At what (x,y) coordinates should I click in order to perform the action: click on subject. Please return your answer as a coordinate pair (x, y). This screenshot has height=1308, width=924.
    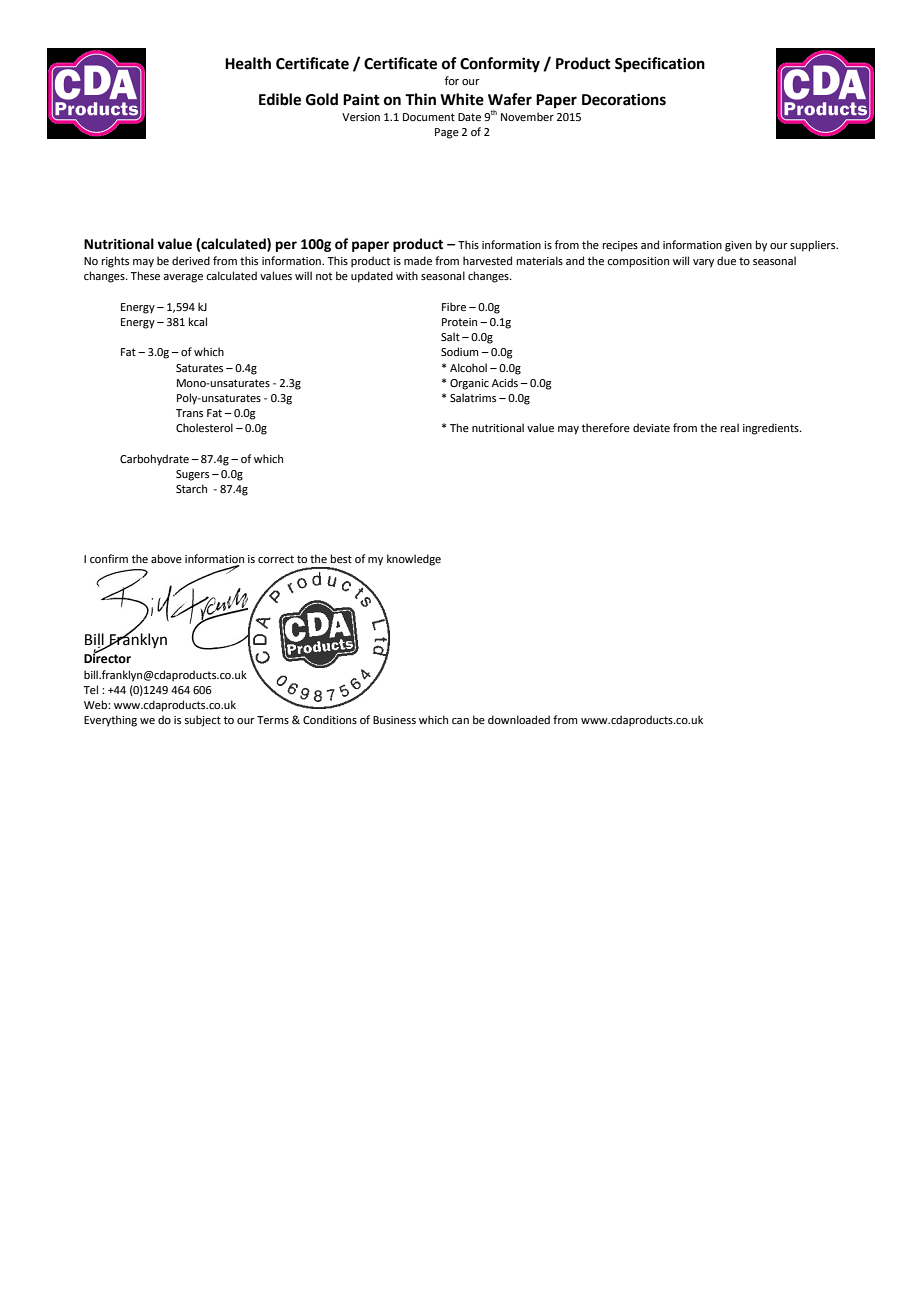
    Looking at the image, I should click on (202, 721).
